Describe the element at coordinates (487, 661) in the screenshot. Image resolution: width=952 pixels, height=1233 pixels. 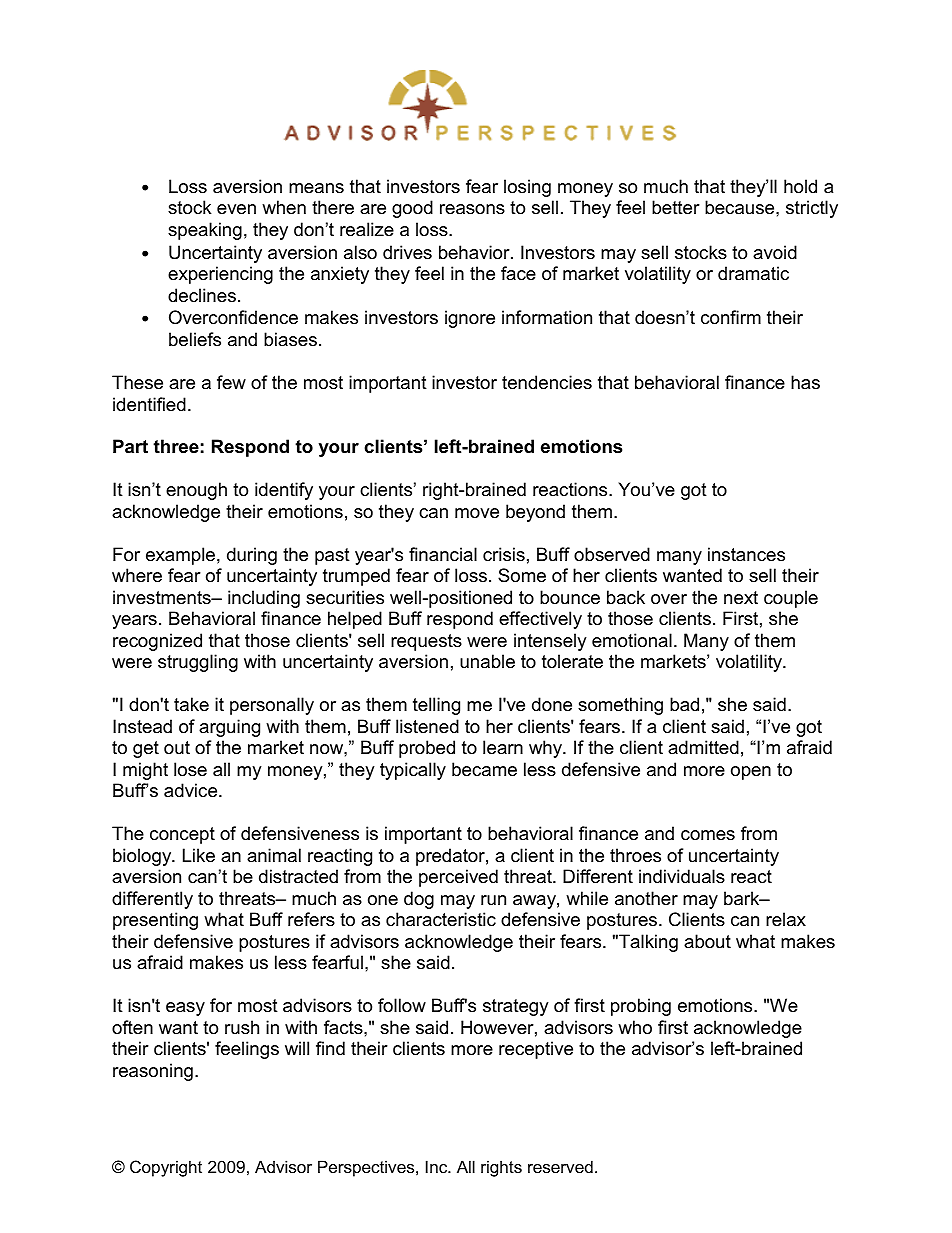
I see `unable` at that location.
